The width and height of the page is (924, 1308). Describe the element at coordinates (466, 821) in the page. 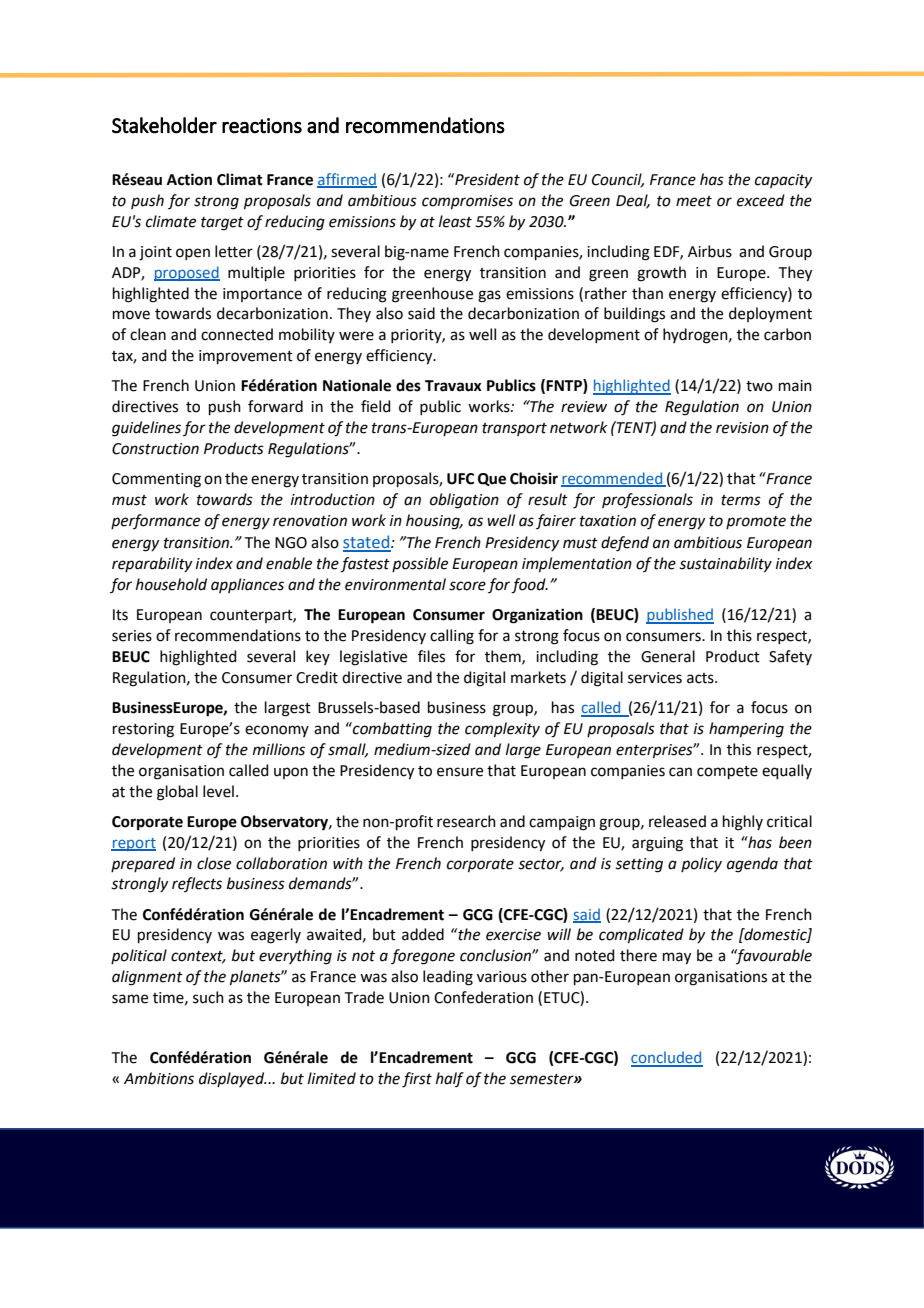

I see `research` at that location.
